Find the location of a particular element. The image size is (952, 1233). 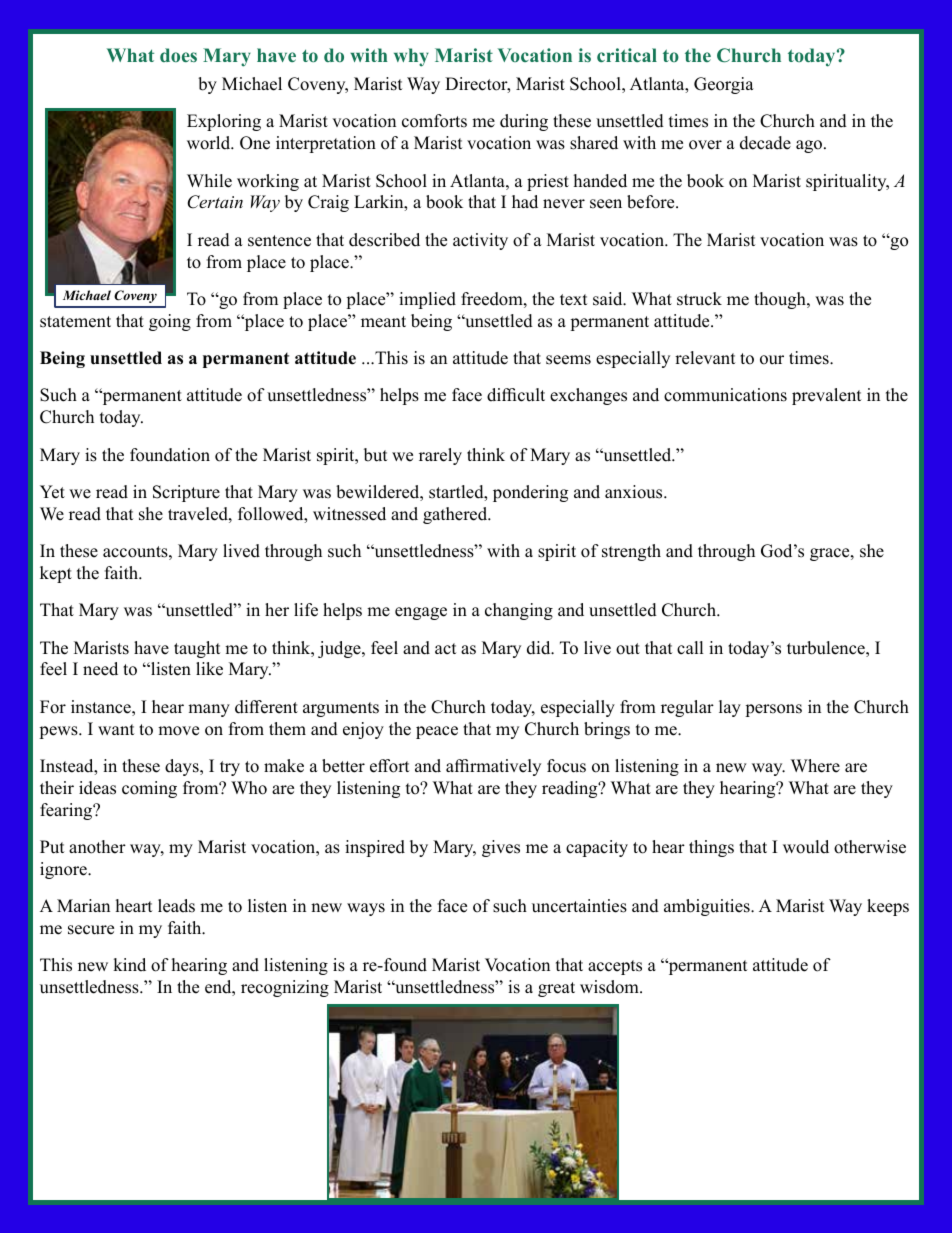

why is located at coordinates (411, 57).
